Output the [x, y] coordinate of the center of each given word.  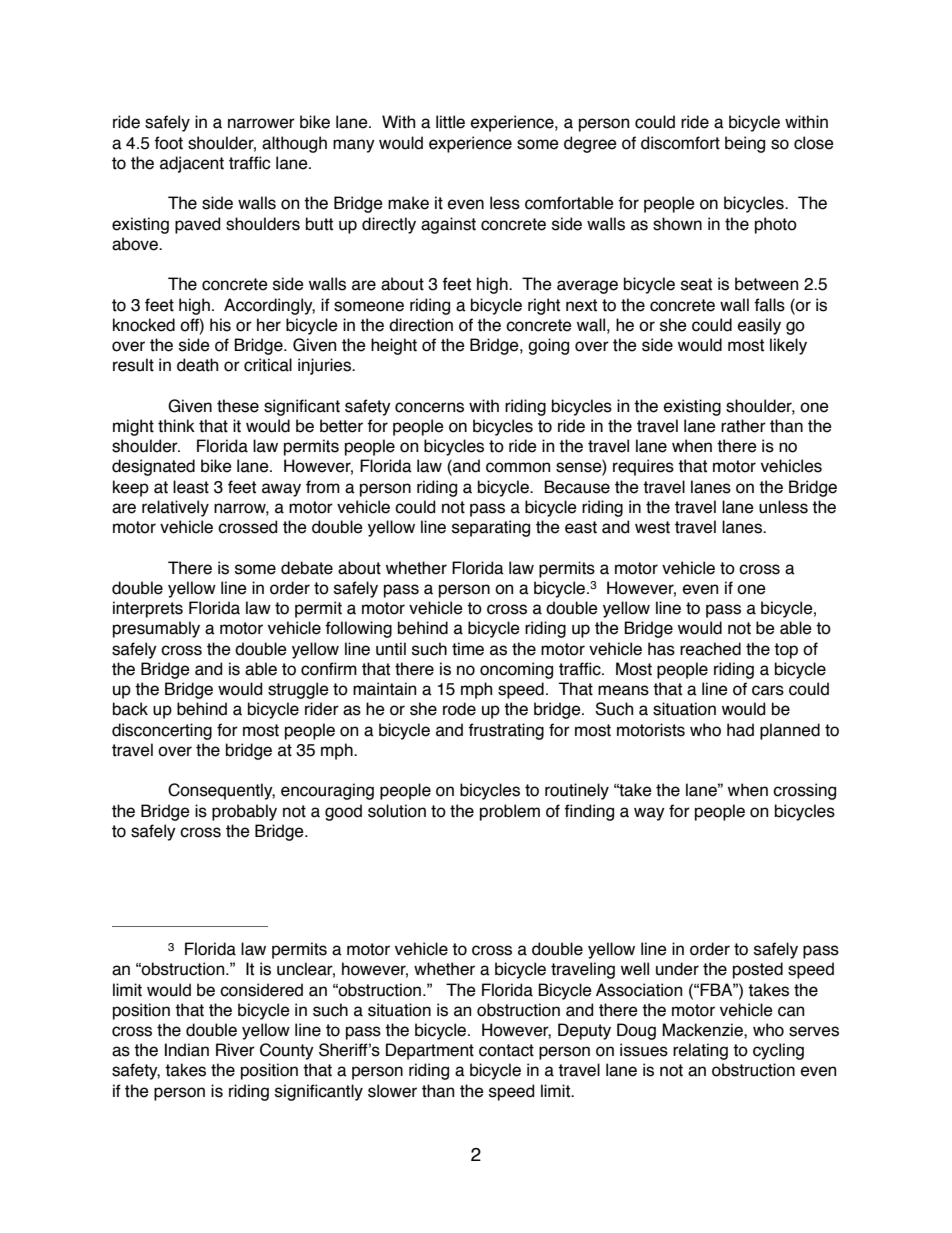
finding [589, 812]
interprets [148, 609]
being [745, 144]
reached [710, 649]
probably [244, 812]
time [468, 649]
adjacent [192, 164]
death [197, 365]
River [235, 1050]
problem [510, 812]
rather [743, 426]
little [450, 122]
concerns [429, 407]
